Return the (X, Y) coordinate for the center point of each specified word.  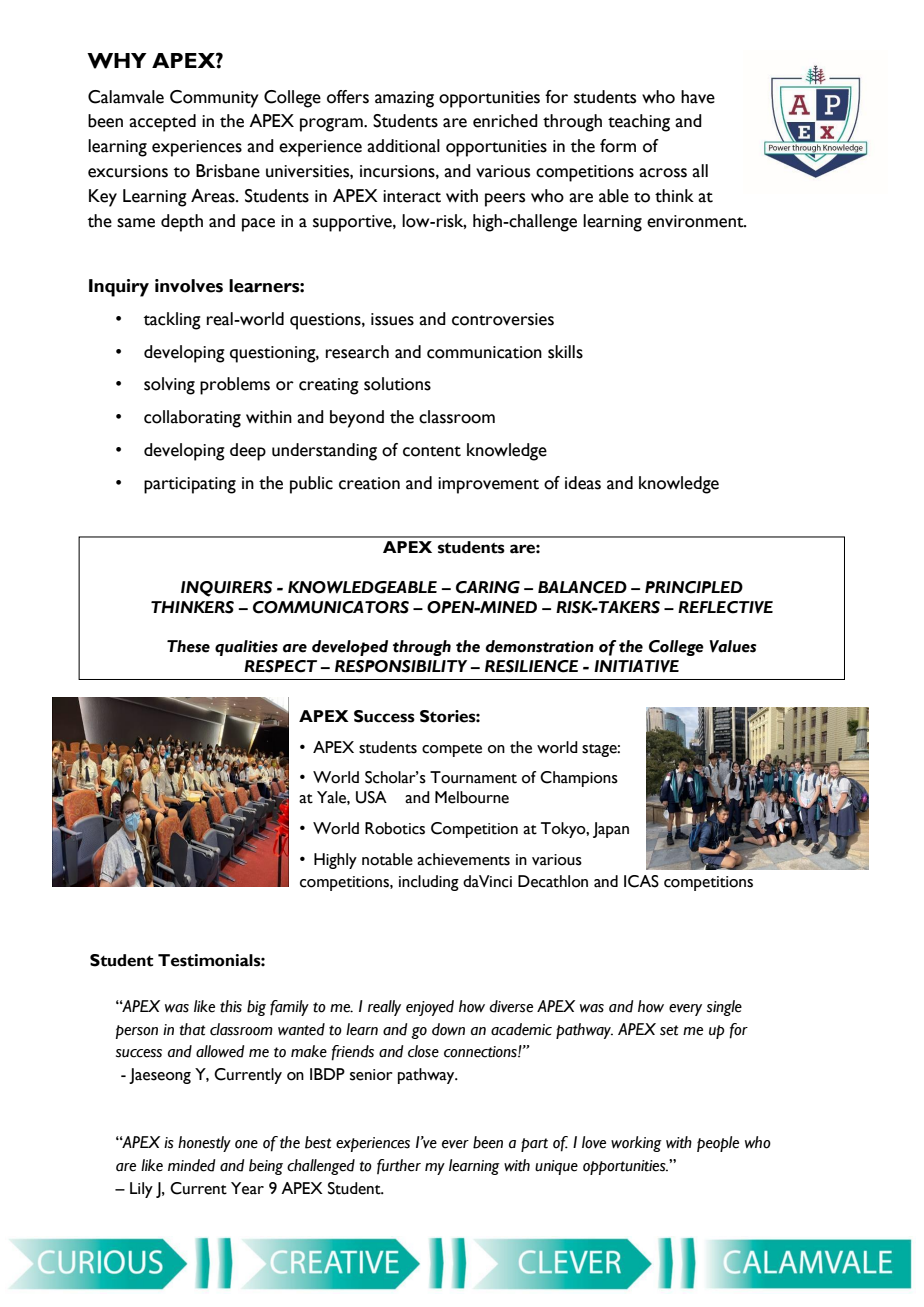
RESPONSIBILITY (401, 666)
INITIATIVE (636, 666)
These (188, 646)
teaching (639, 123)
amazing (404, 99)
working (636, 1144)
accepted (162, 123)
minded (191, 1165)
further (399, 1166)
